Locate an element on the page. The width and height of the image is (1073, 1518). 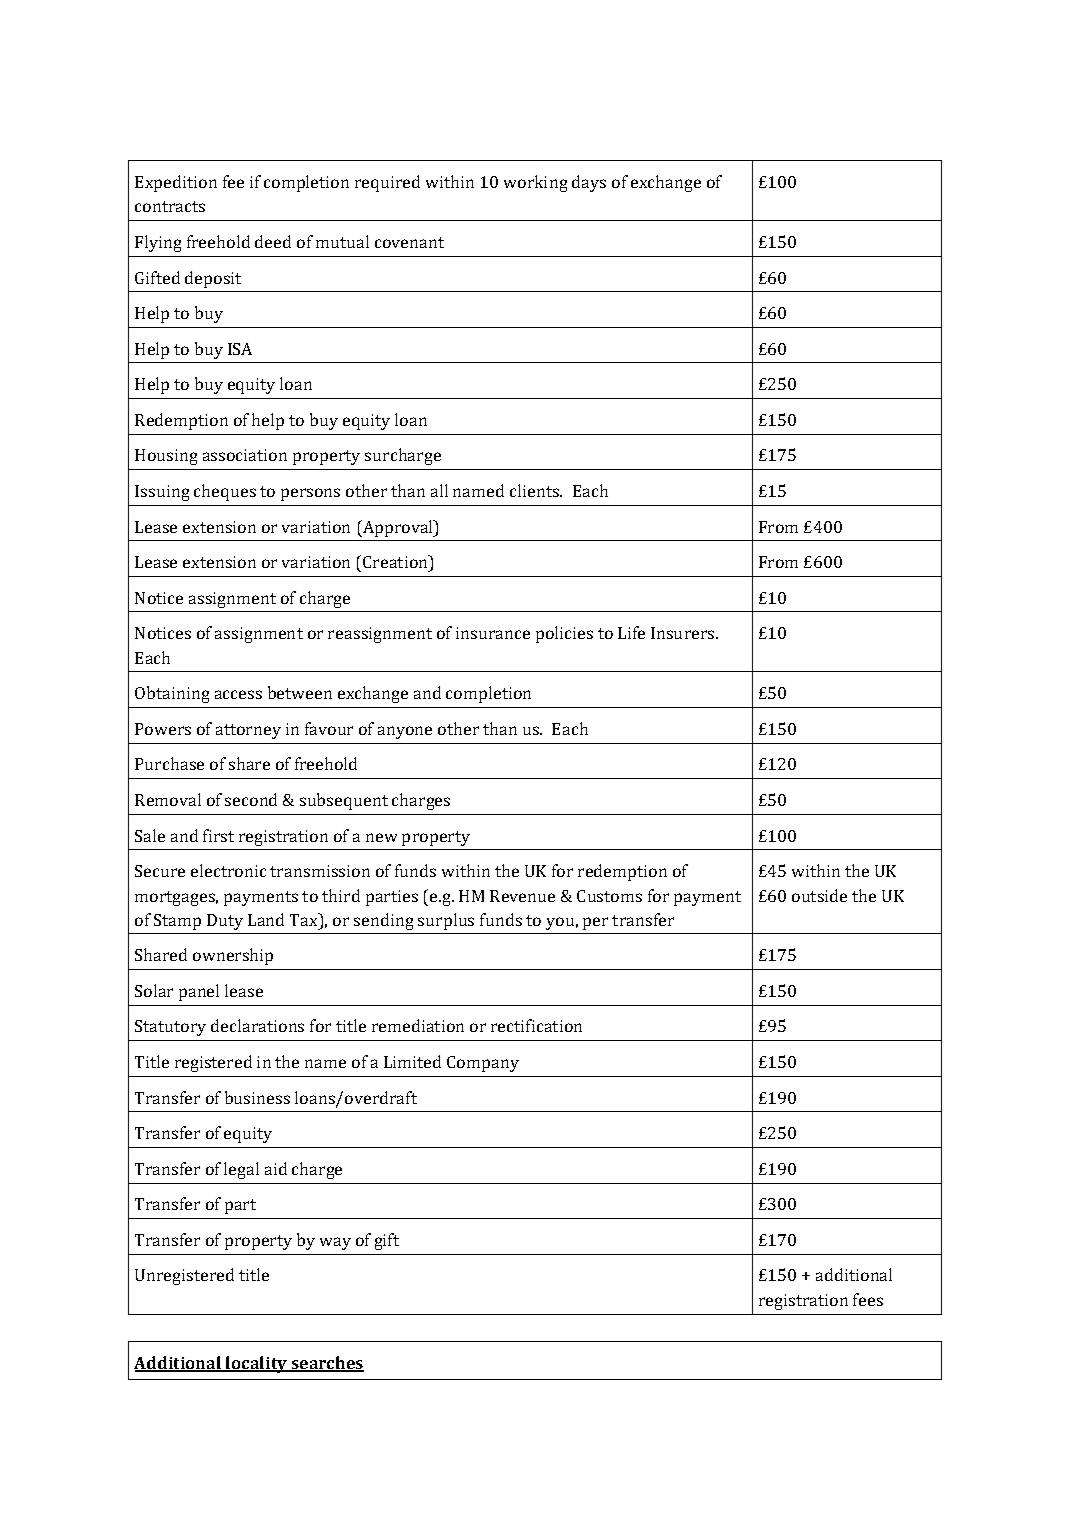
business is located at coordinates (257, 1097).
